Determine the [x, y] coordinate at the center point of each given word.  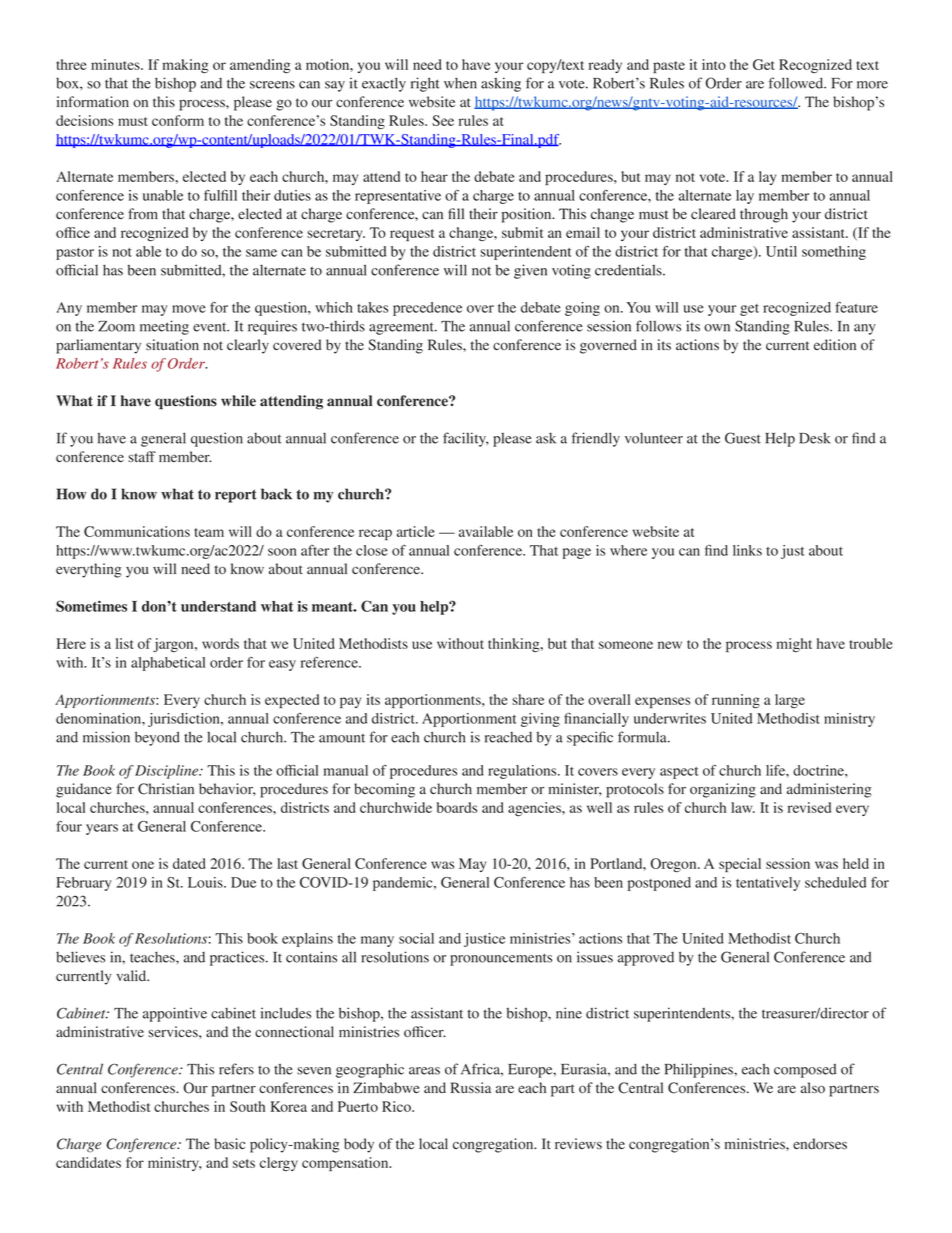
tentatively [768, 884]
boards [457, 807]
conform [178, 120]
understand [218, 606]
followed [797, 83]
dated [189, 863]
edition [835, 344]
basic [229, 1144]
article [416, 531]
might [794, 645]
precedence [427, 309]
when [460, 83]
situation [172, 345]
